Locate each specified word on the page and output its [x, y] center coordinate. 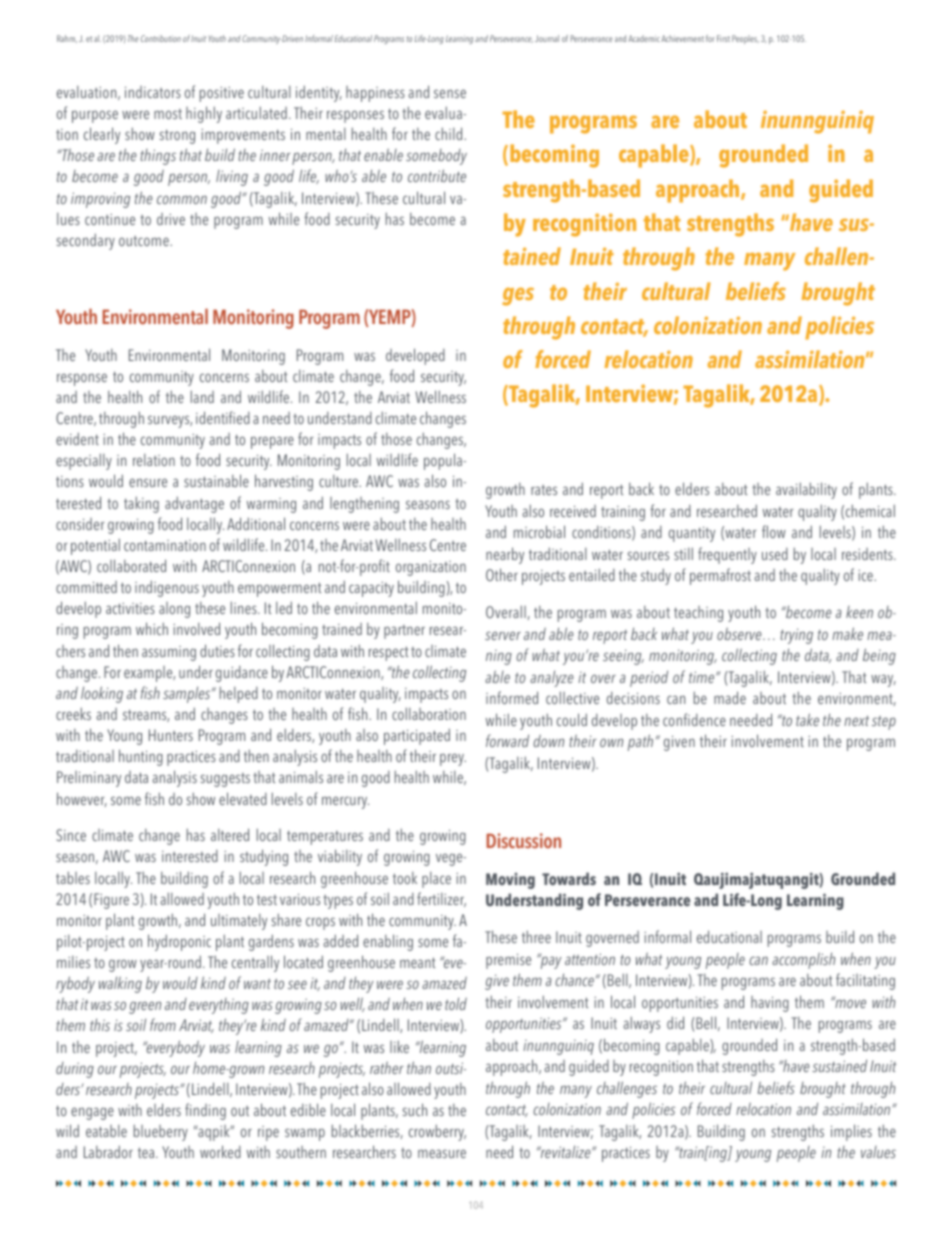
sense [450, 93]
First [723, 38]
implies [851, 1132]
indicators [153, 92]
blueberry [161, 1132]
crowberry [437, 1132]
